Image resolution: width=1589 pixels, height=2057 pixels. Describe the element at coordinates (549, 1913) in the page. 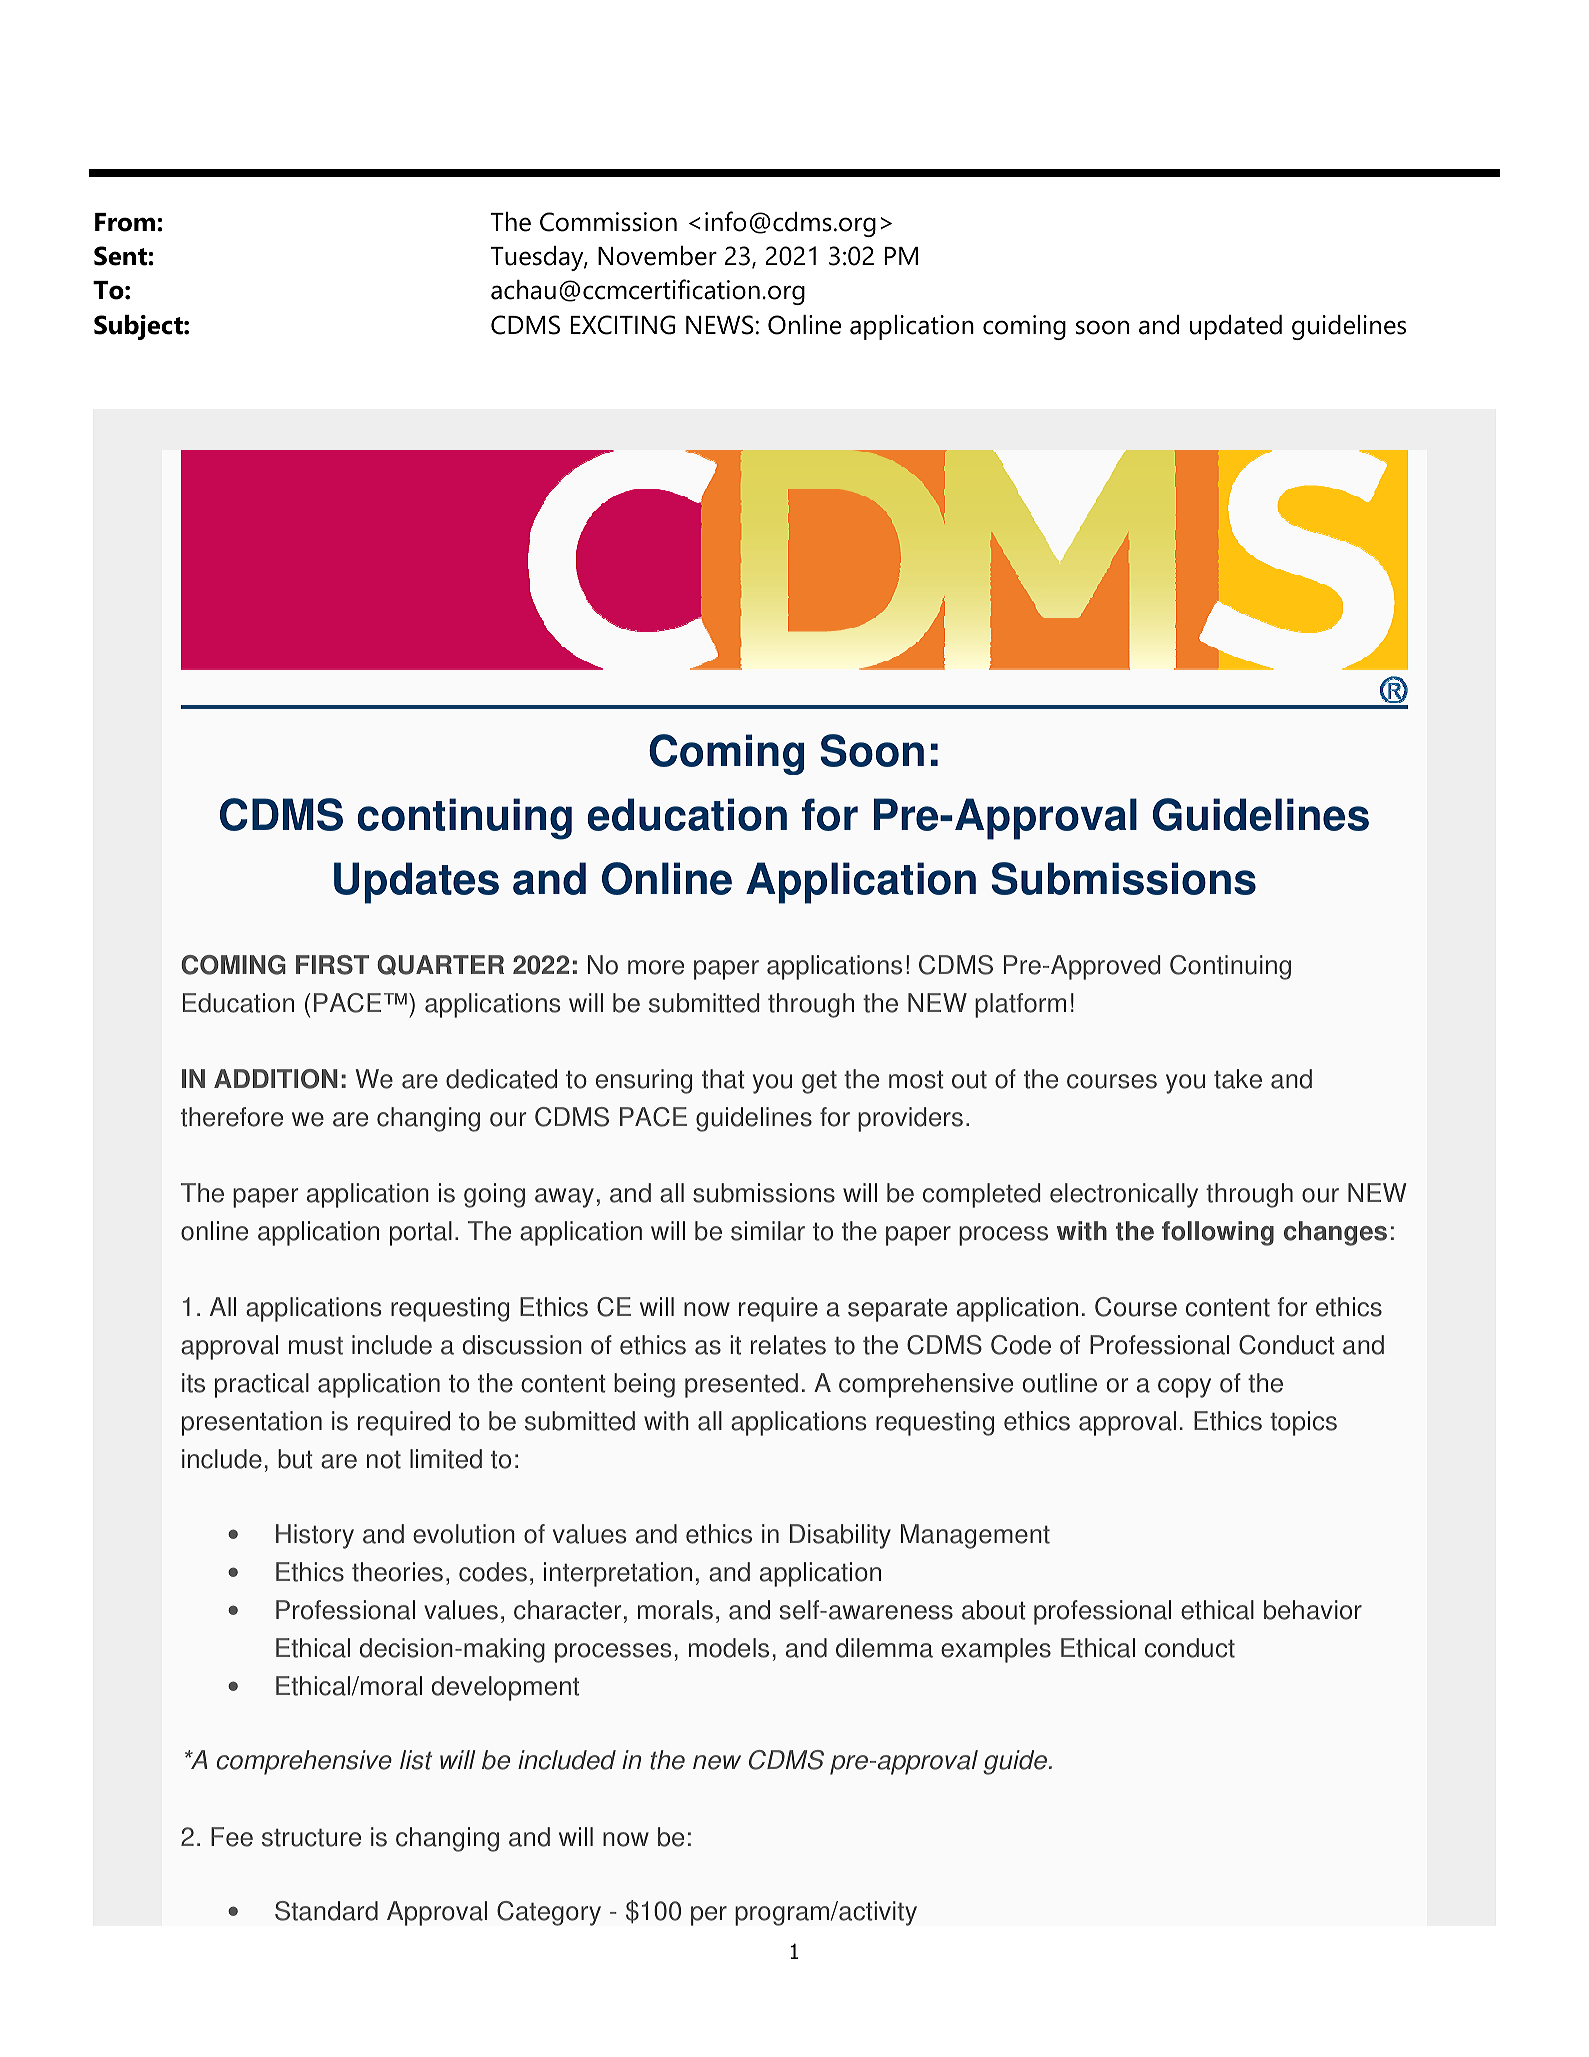

I see `Category` at that location.
